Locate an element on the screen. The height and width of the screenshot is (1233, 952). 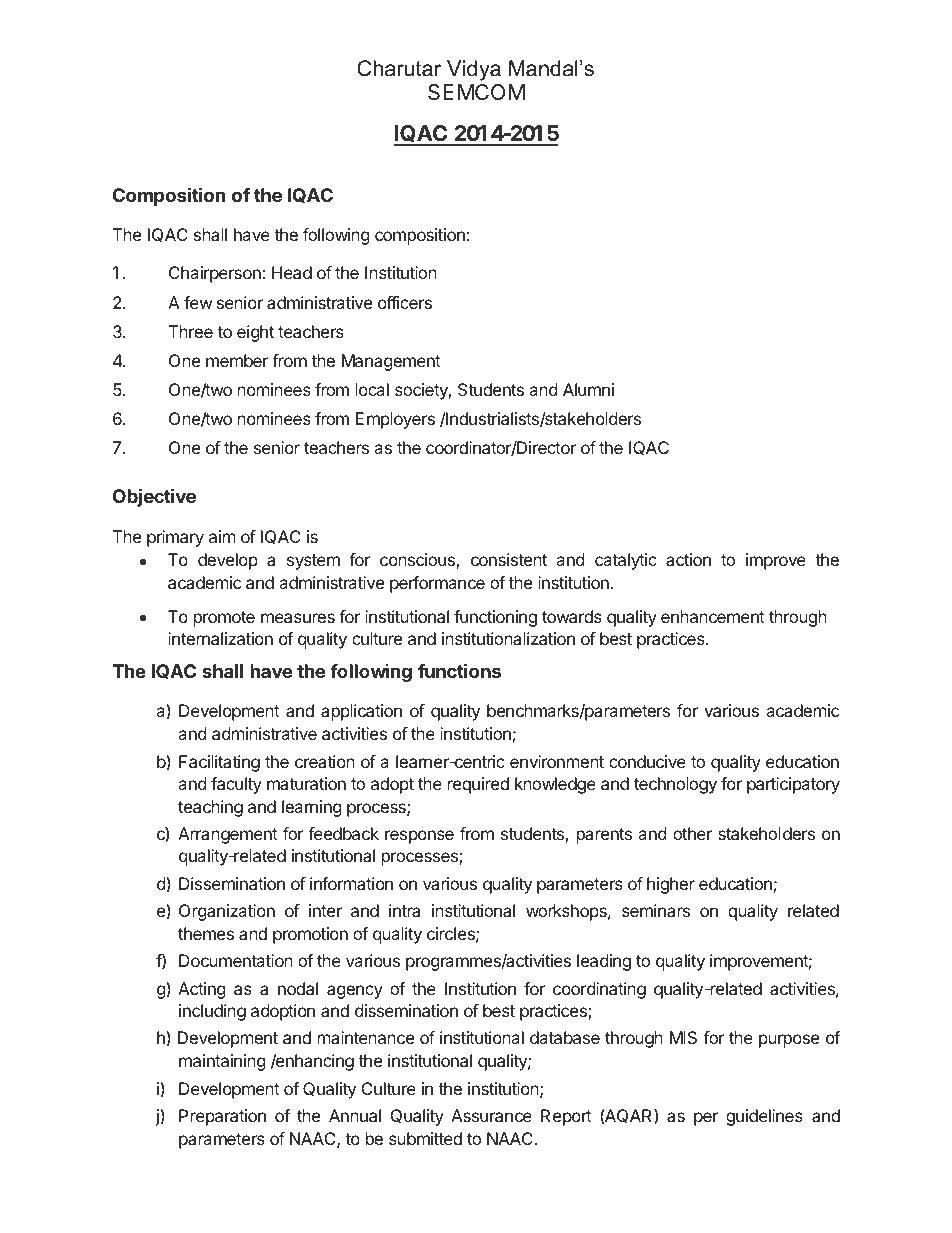
enhancement is located at coordinates (713, 616).
